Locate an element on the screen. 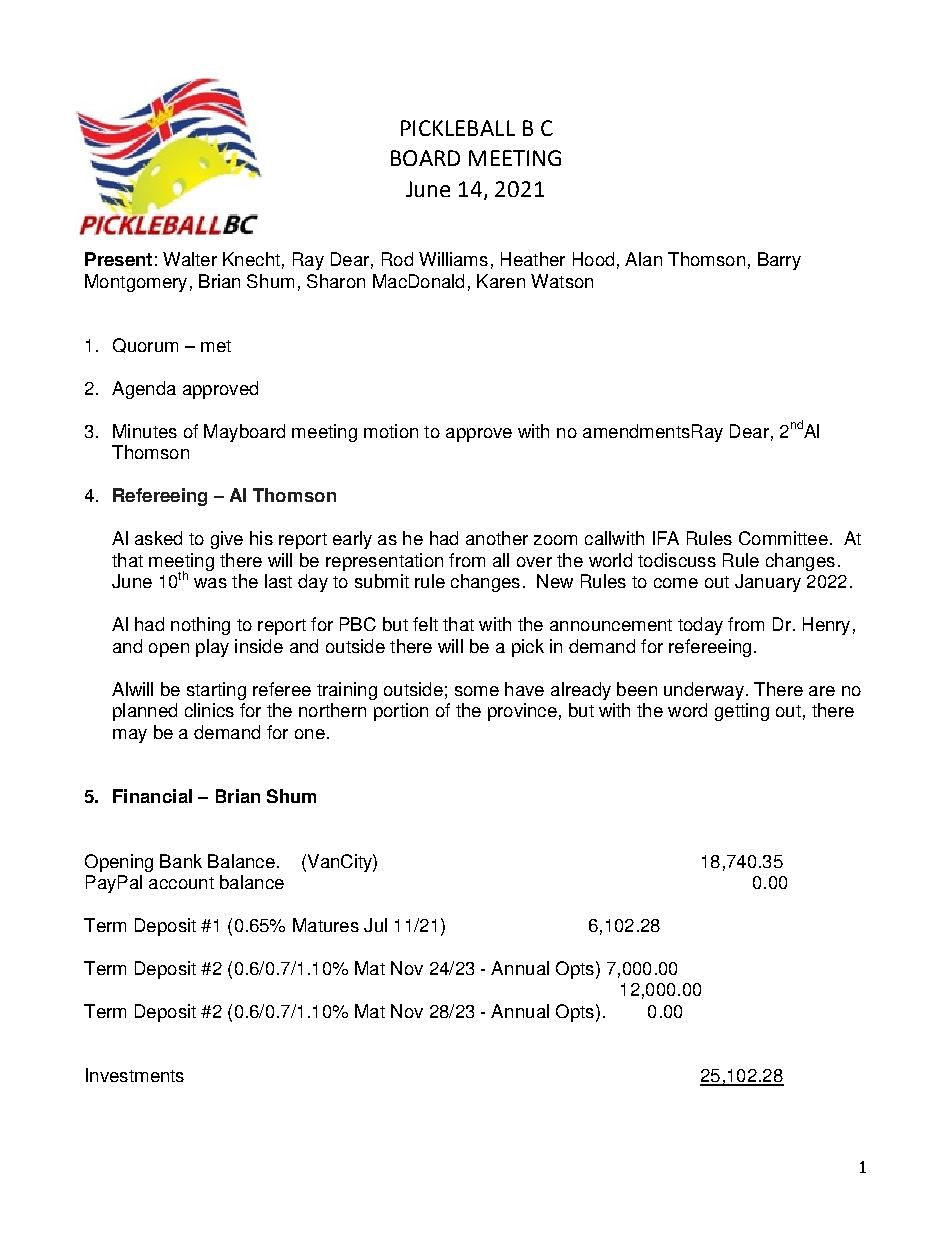 The image size is (952, 1233). another is located at coordinates (497, 538).
